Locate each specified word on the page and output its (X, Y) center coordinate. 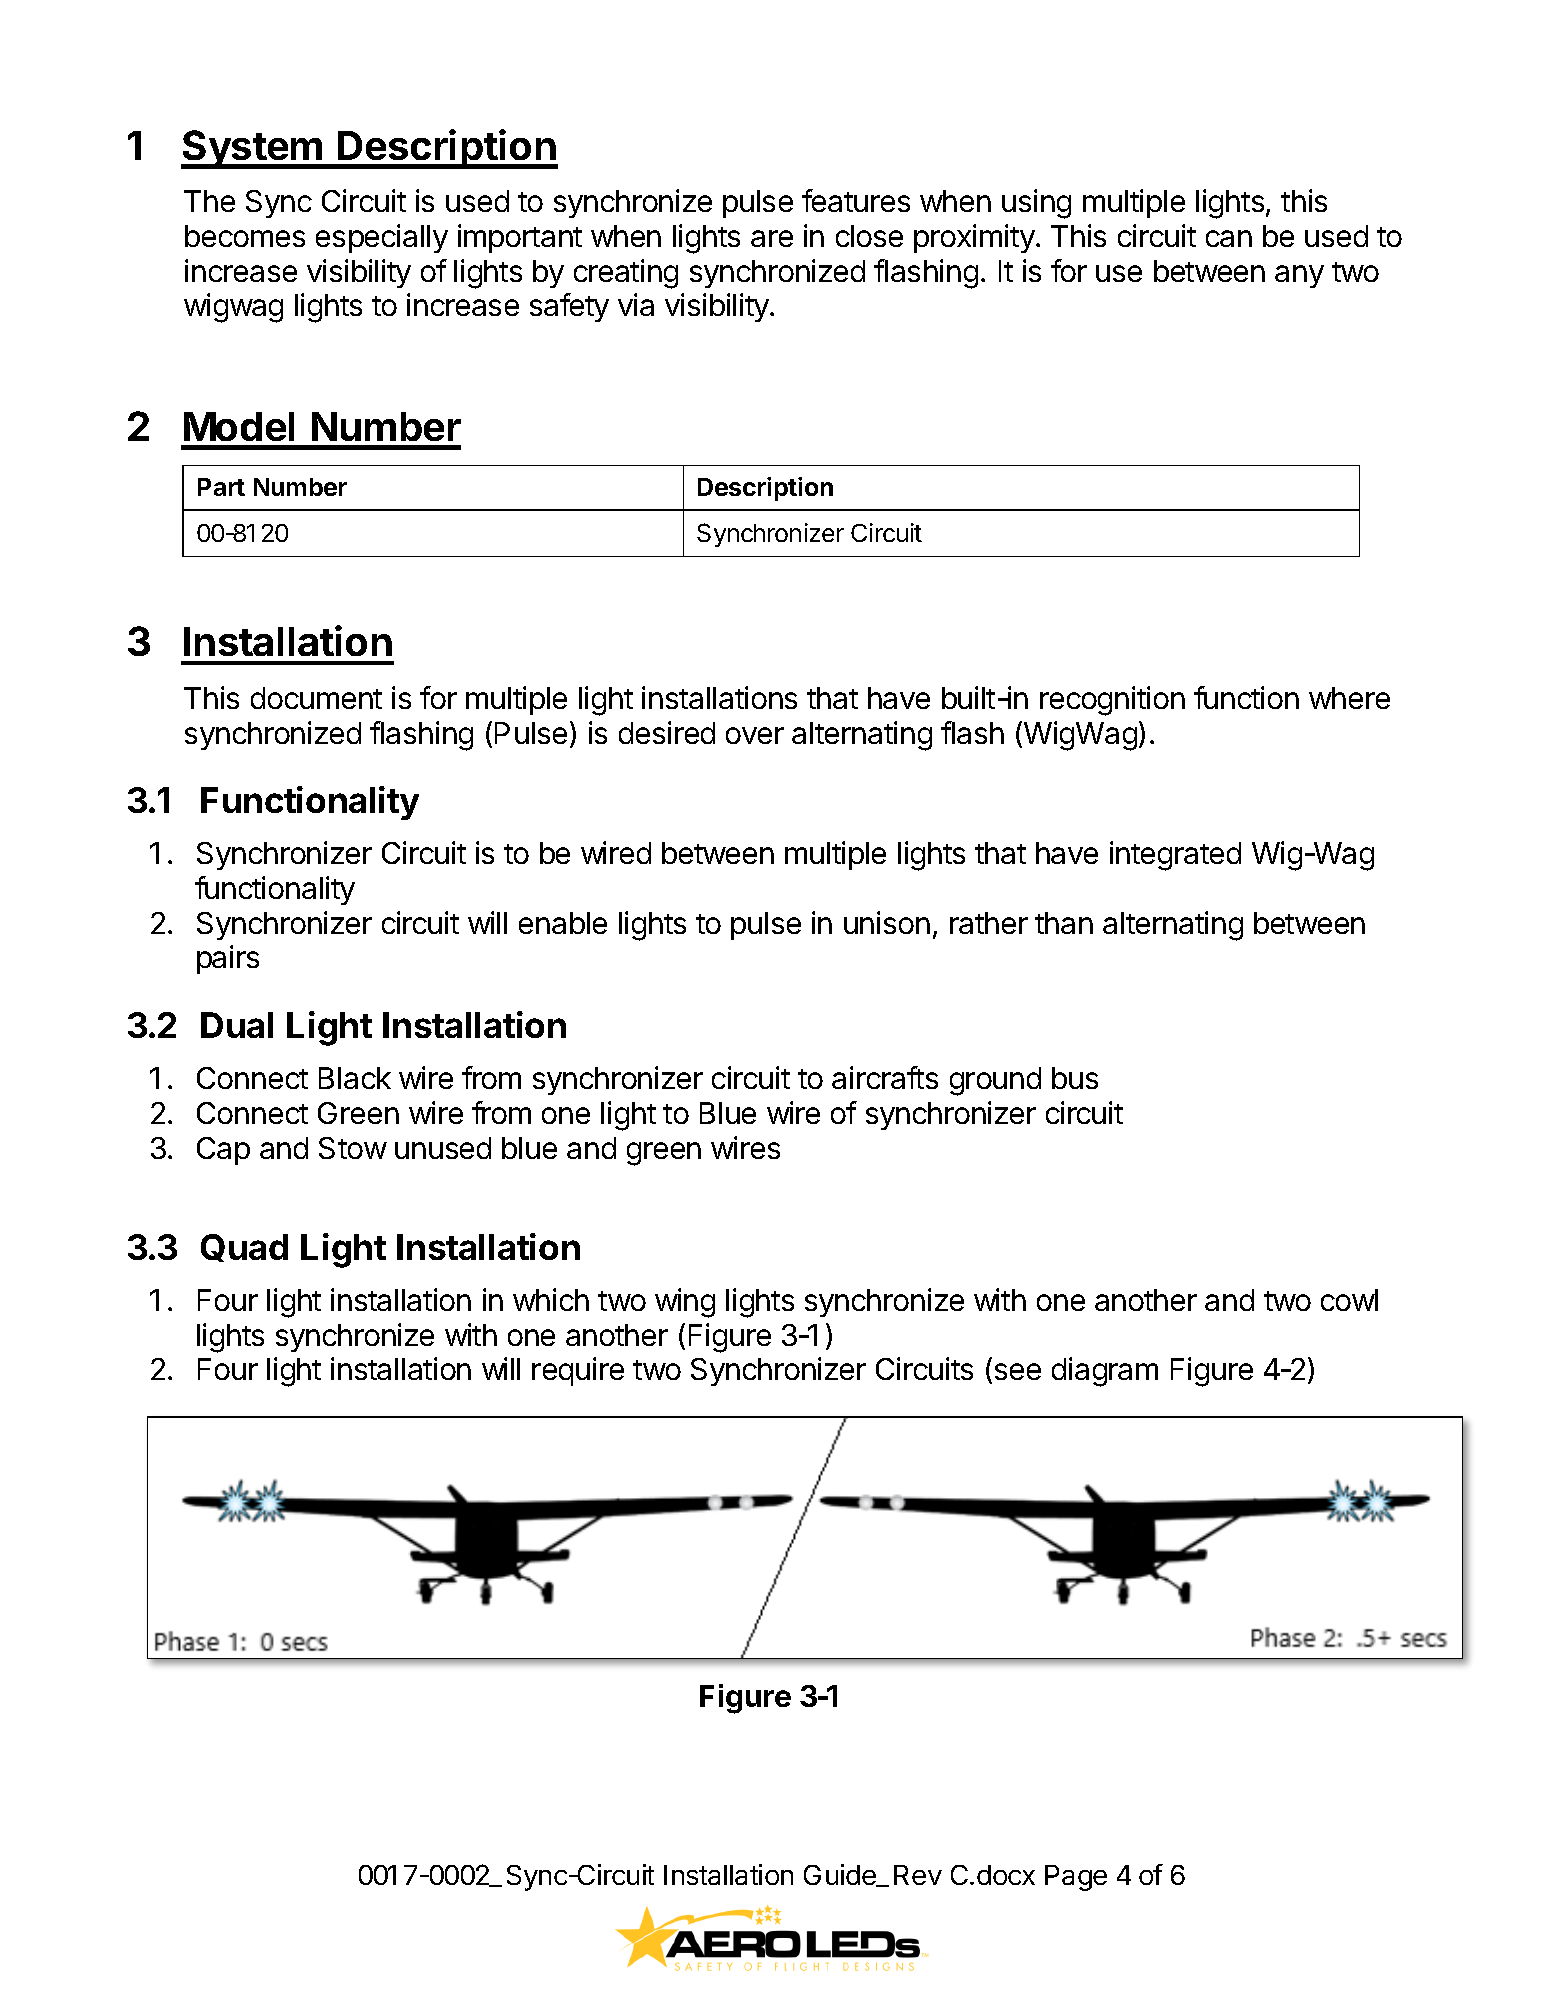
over (755, 735)
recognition (1112, 701)
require (578, 1371)
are (772, 238)
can (1229, 238)
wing (685, 1303)
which (551, 1299)
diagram (1105, 1372)
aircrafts (885, 1077)
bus (1075, 1078)
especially (382, 238)
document (316, 698)
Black (355, 1078)
